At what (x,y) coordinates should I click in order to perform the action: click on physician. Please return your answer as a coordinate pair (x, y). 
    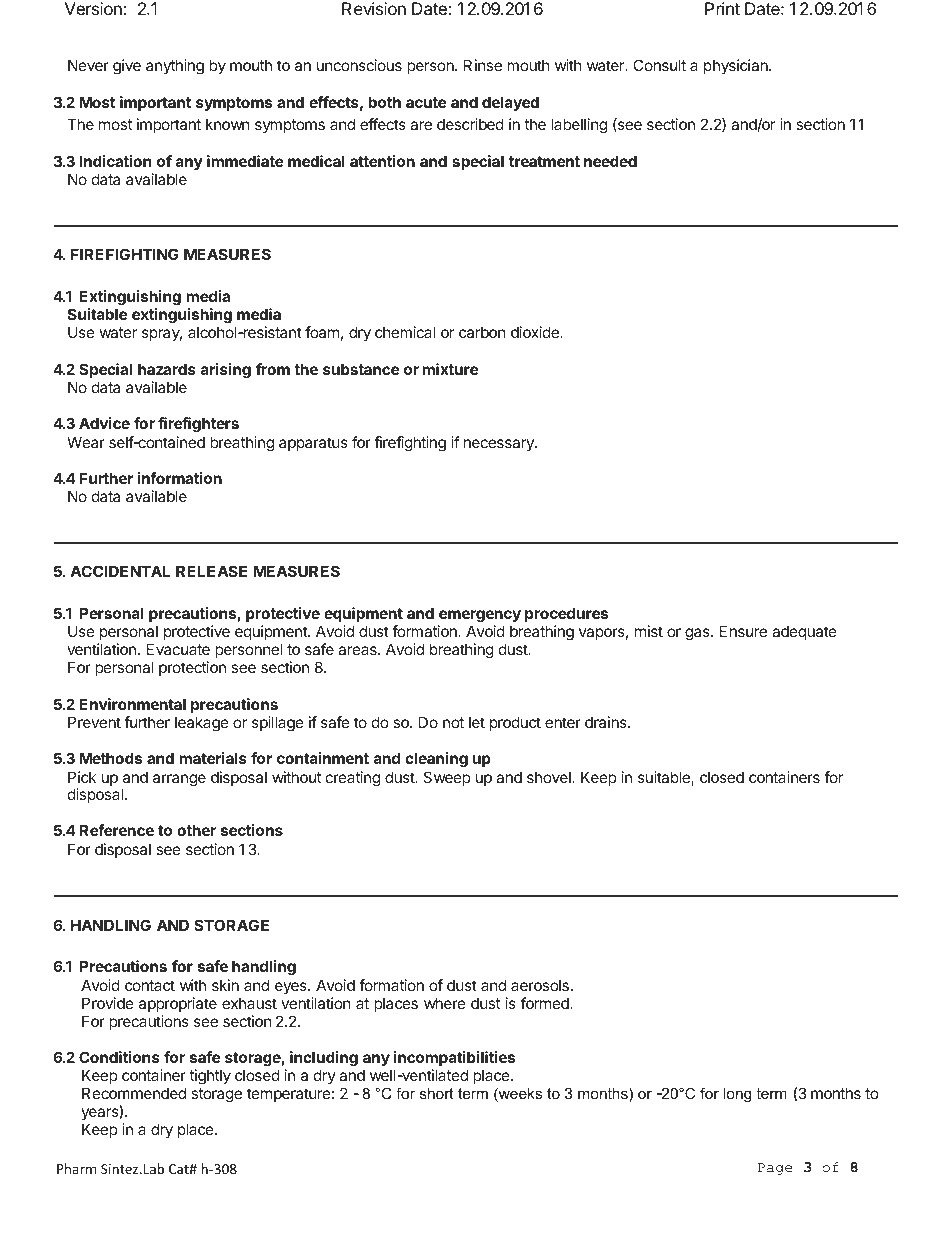
    Looking at the image, I should click on (737, 66).
